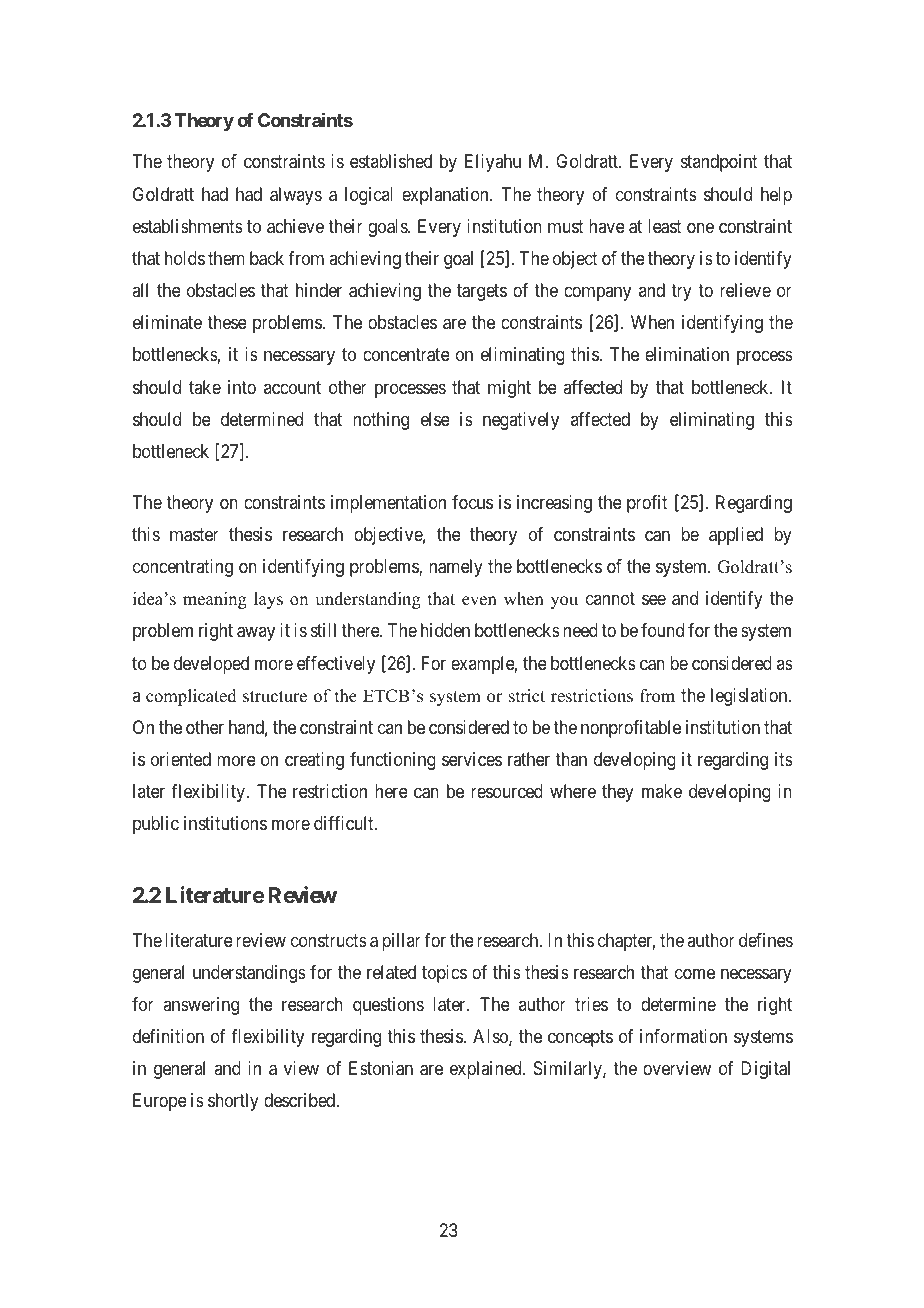 The height and width of the screenshot is (1308, 924). What do you see at coordinates (472, 759) in the screenshot?
I see `services` at bounding box center [472, 759].
